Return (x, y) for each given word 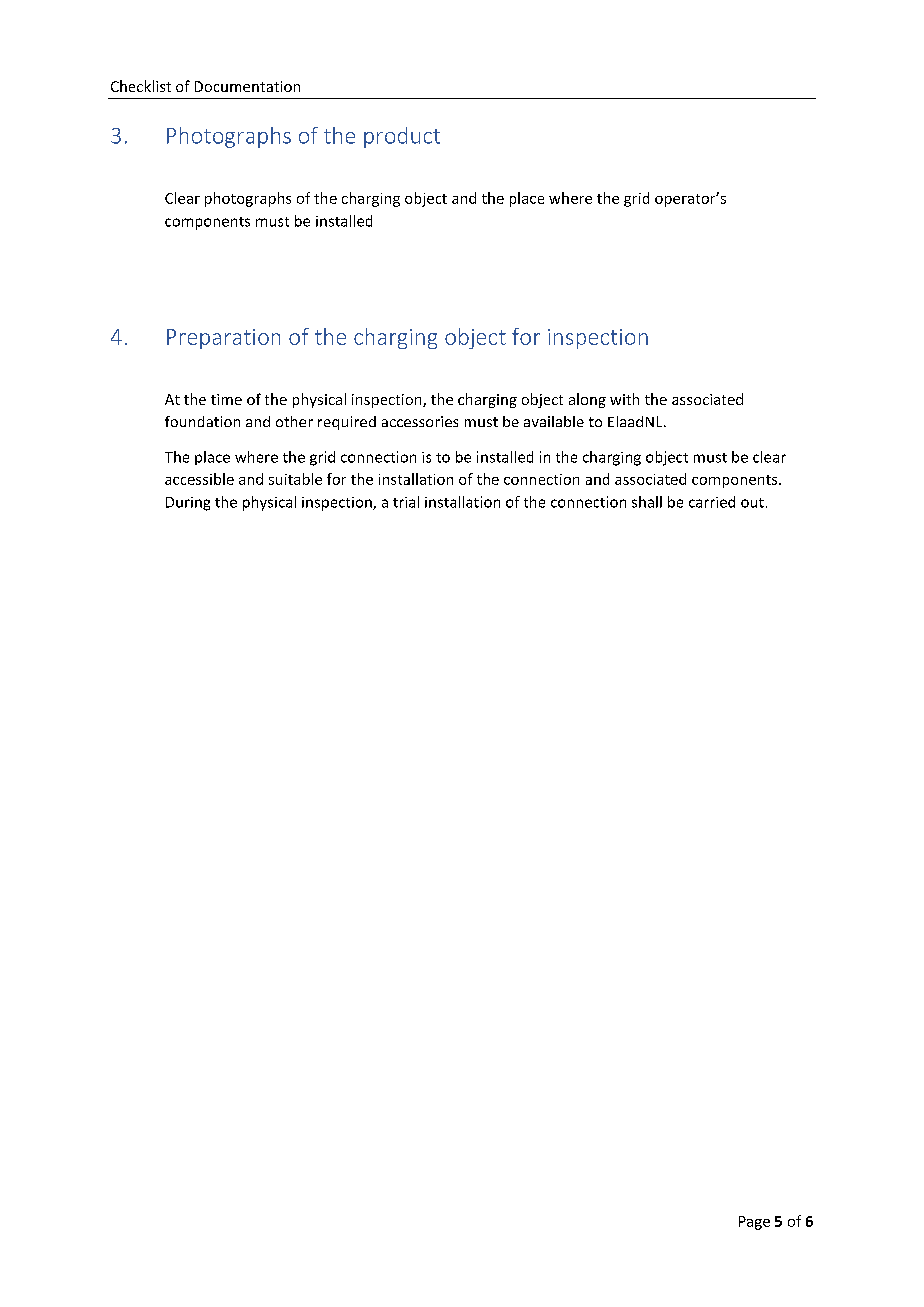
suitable (295, 479)
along (587, 400)
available (554, 421)
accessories (420, 421)
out (752, 503)
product (402, 137)
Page (754, 1223)
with (624, 399)
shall (647, 502)
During (188, 504)
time (226, 399)
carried (712, 502)
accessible (199, 479)
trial (406, 502)
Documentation (247, 86)
